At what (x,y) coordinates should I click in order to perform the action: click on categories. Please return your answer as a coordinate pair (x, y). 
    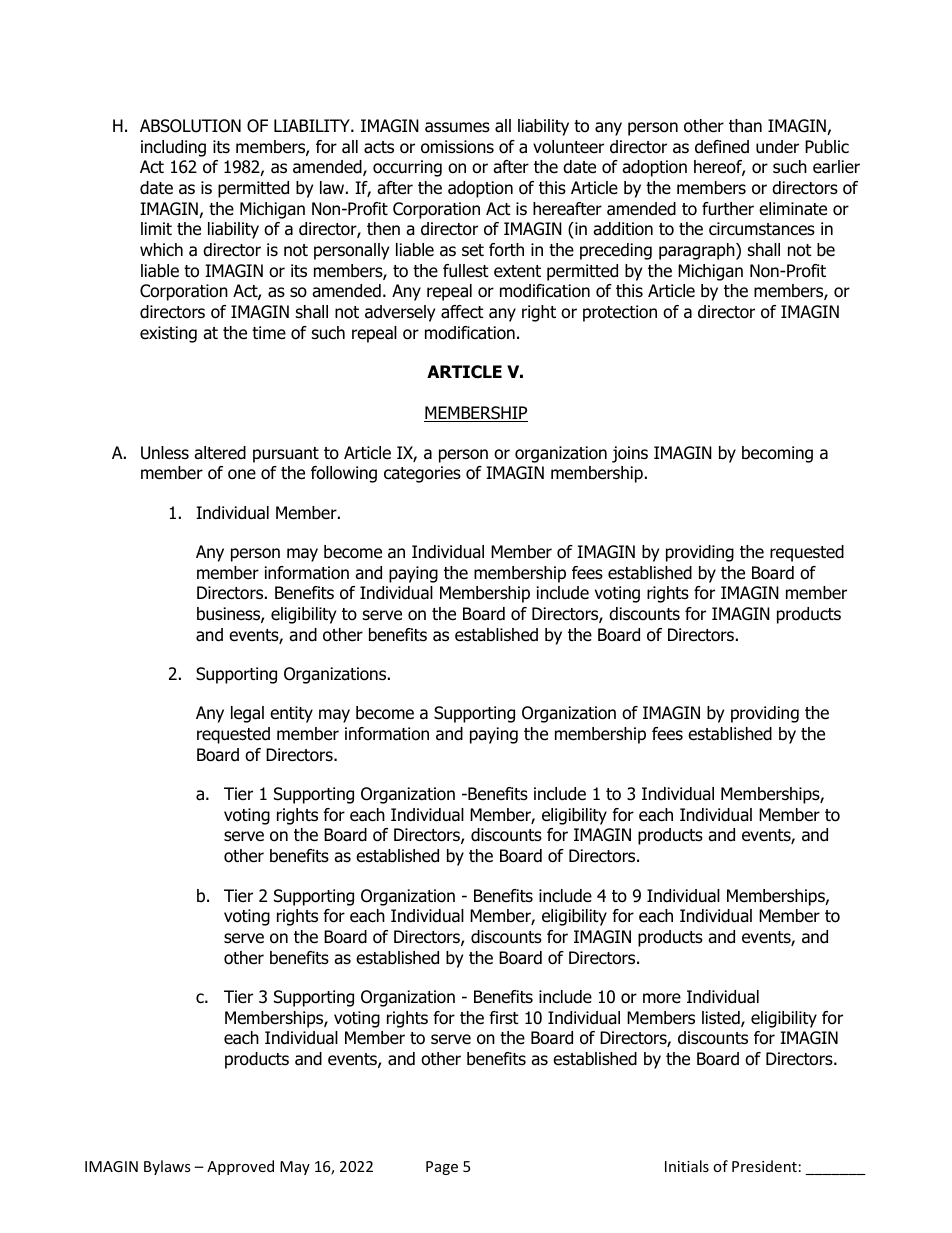
    Looking at the image, I should click on (422, 474).
